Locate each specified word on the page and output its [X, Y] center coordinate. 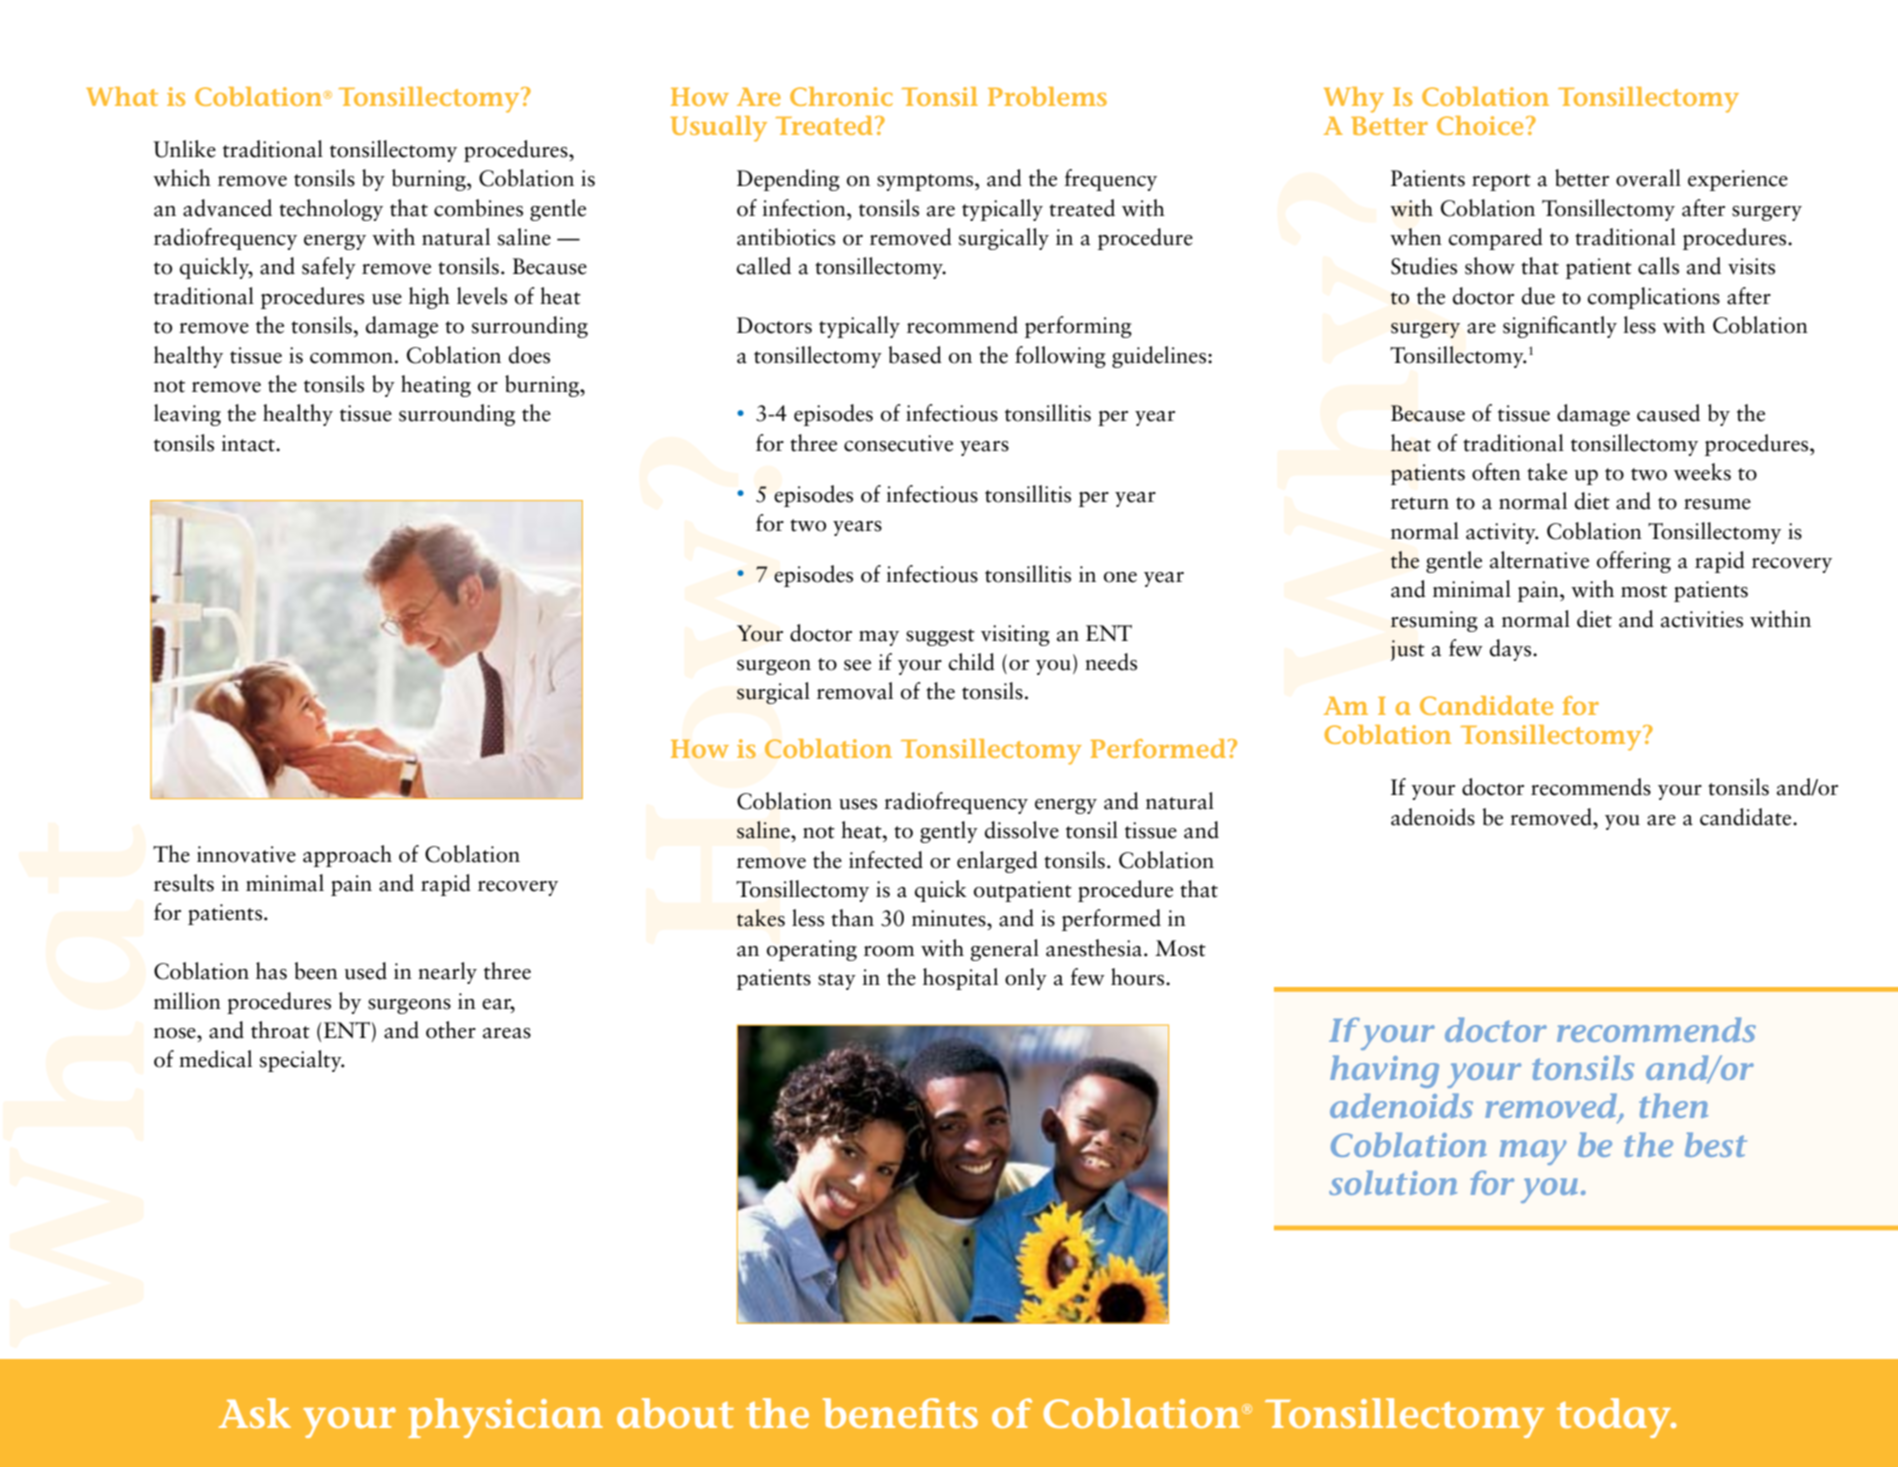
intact [249, 443]
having [1384, 1071]
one [1120, 577]
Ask [255, 1413]
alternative [1539, 560]
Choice [1480, 125]
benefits [900, 1413]
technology [331, 210]
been [316, 971]
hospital [960, 979]
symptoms [926, 182]
